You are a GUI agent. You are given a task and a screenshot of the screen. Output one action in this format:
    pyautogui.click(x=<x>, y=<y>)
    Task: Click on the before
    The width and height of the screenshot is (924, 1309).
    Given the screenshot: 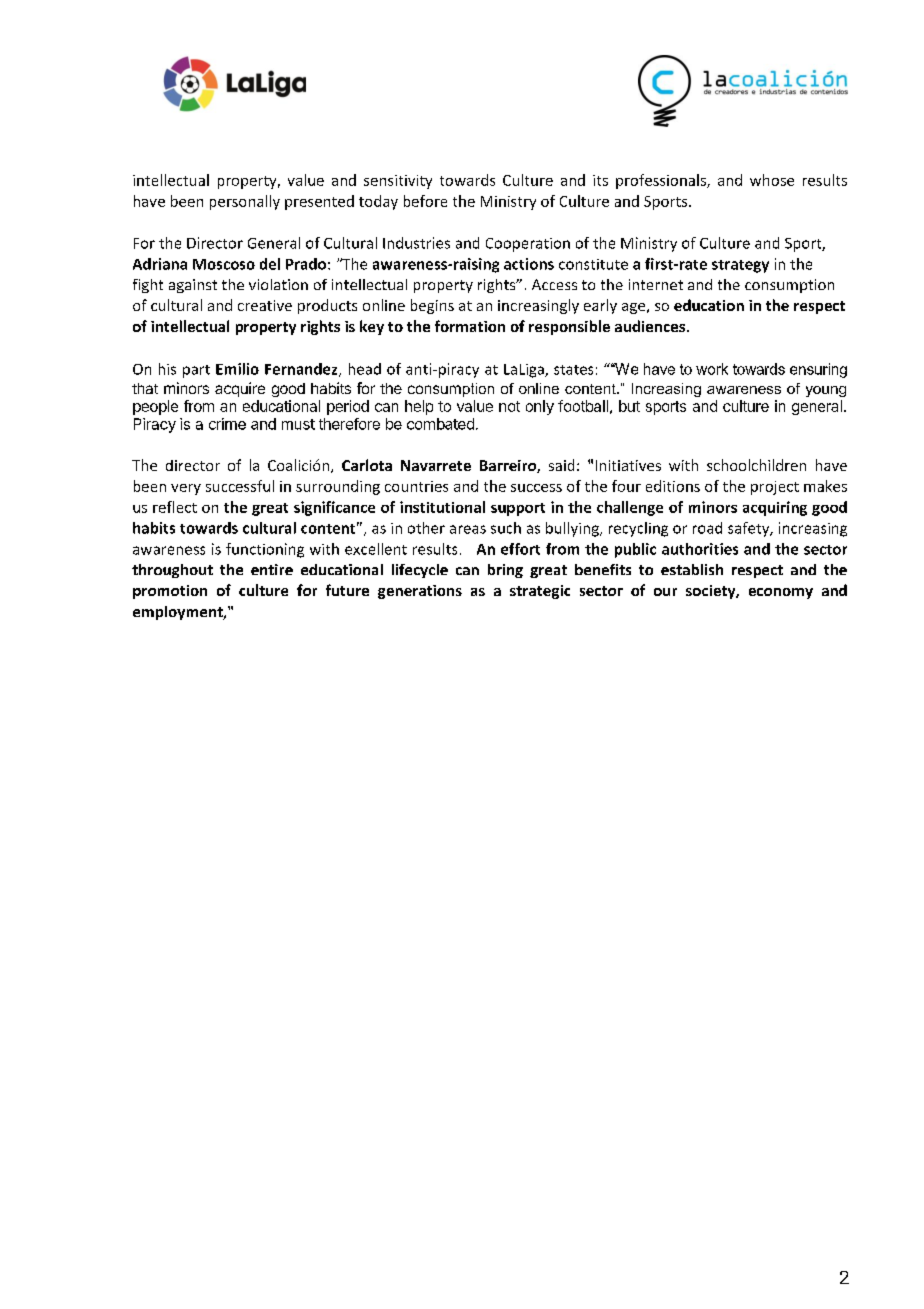 What is the action you would take?
    pyautogui.click(x=425, y=201)
